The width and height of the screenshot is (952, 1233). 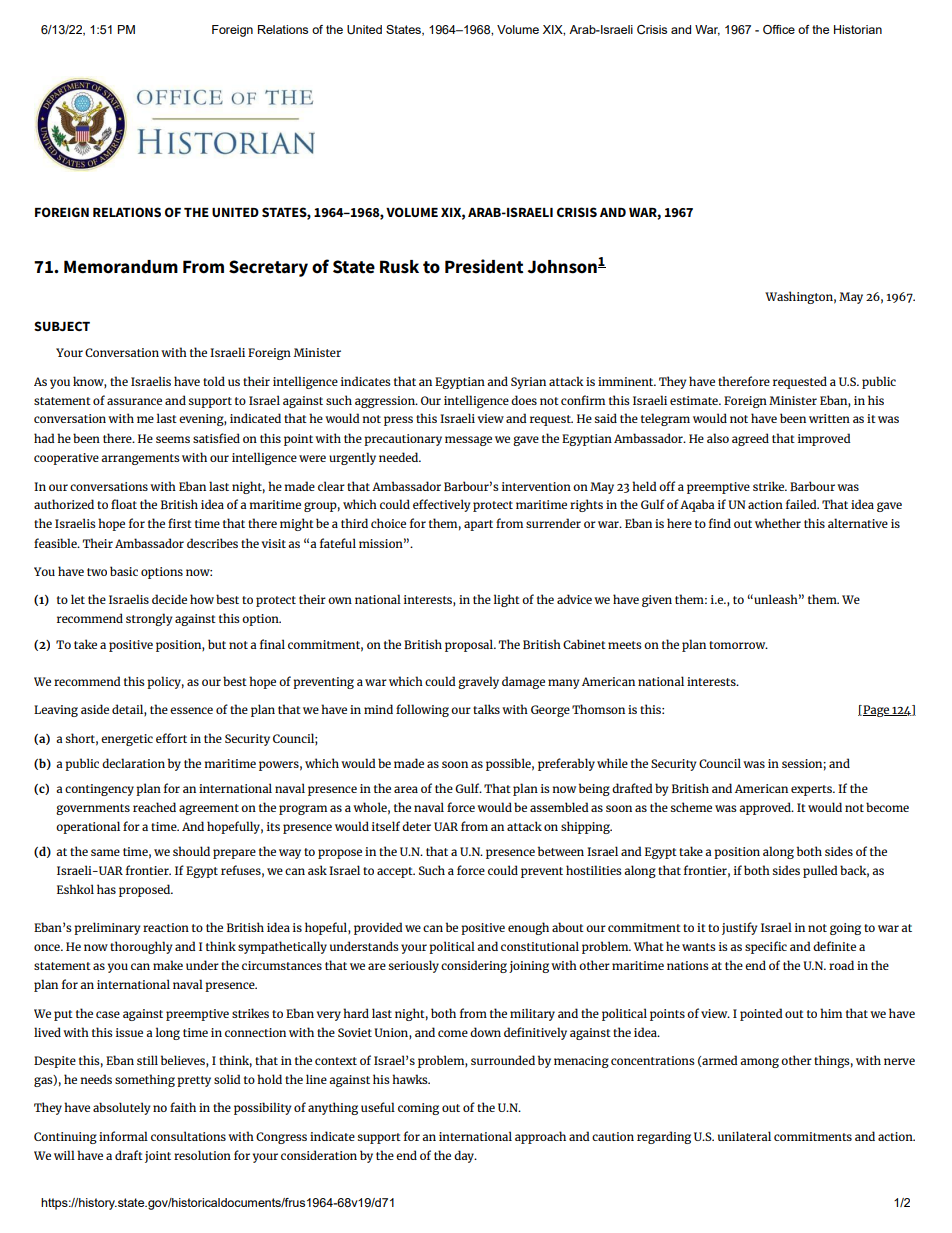 What do you see at coordinates (121, 267) in the screenshot?
I see `Memorandum` at bounding box center [121, 267].
